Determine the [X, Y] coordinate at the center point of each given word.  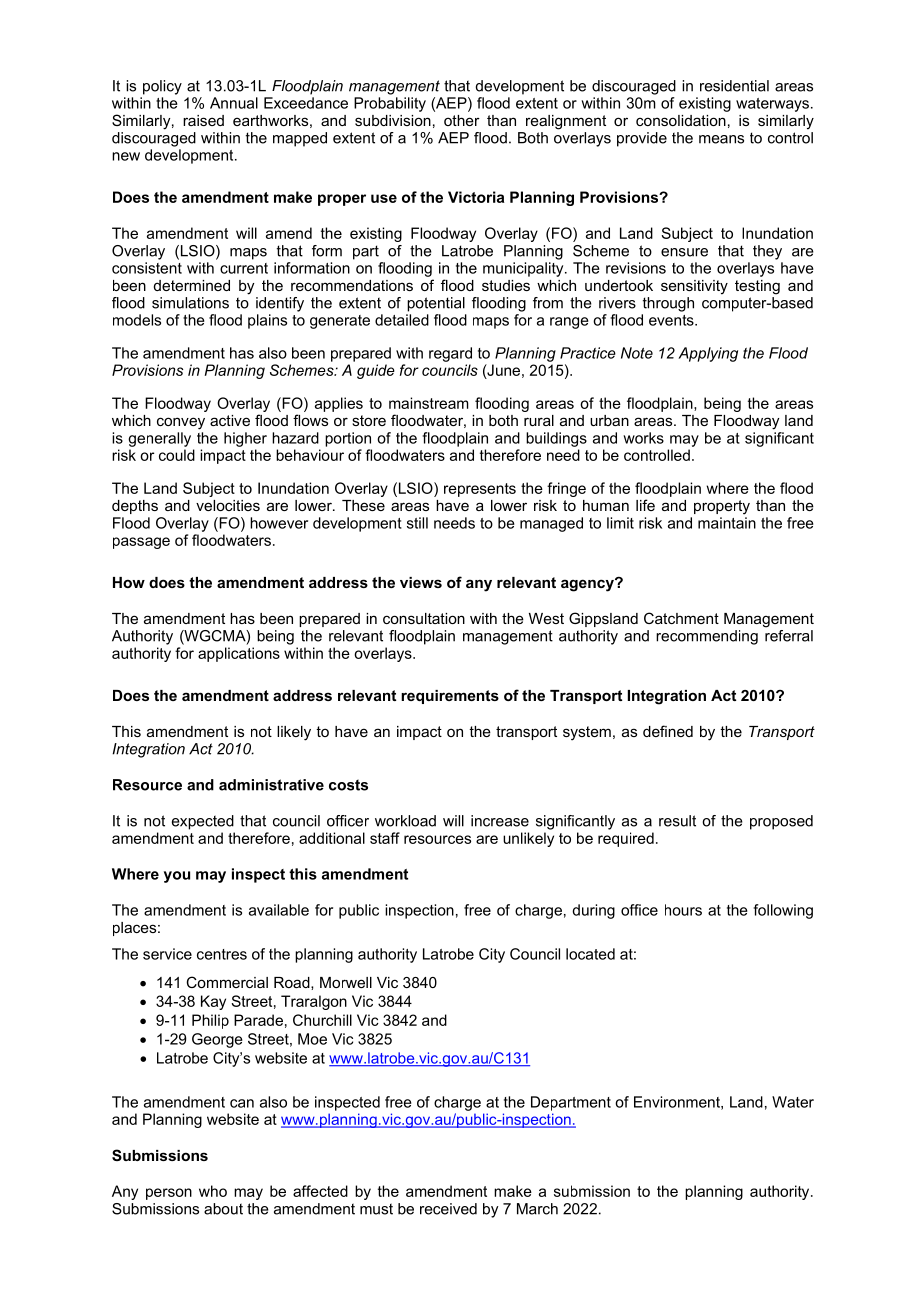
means [721, 139]
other [462, 120]
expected [203, 822]
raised [203, 120]
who [213, 1191]
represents [480, 490]
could [177, 455]
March [537, 1209]
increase [500, 821]
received [448, 1209]
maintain [727, 523]
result [677, 821]
